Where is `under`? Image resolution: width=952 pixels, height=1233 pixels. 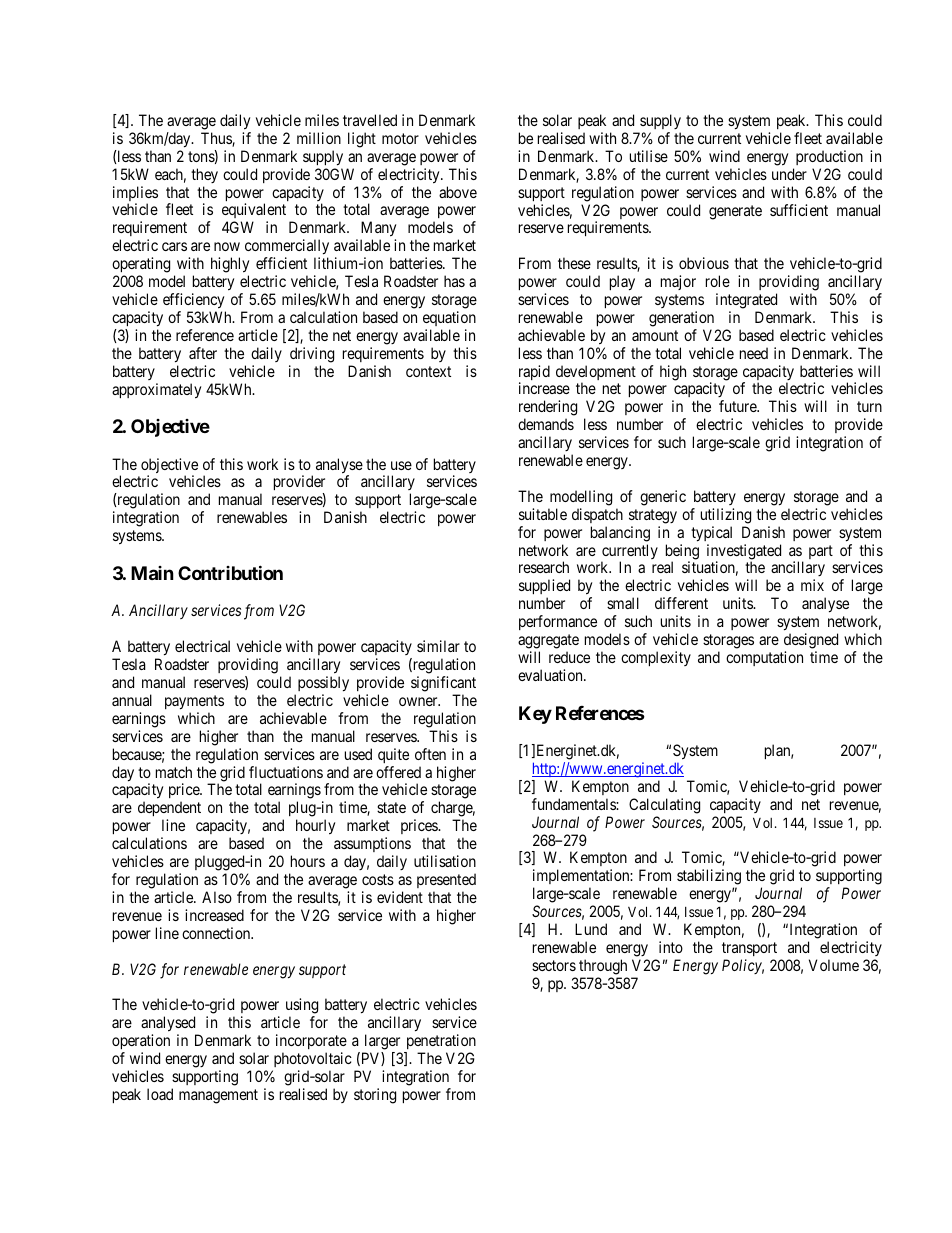
under is located at coordinates (789, 174).
